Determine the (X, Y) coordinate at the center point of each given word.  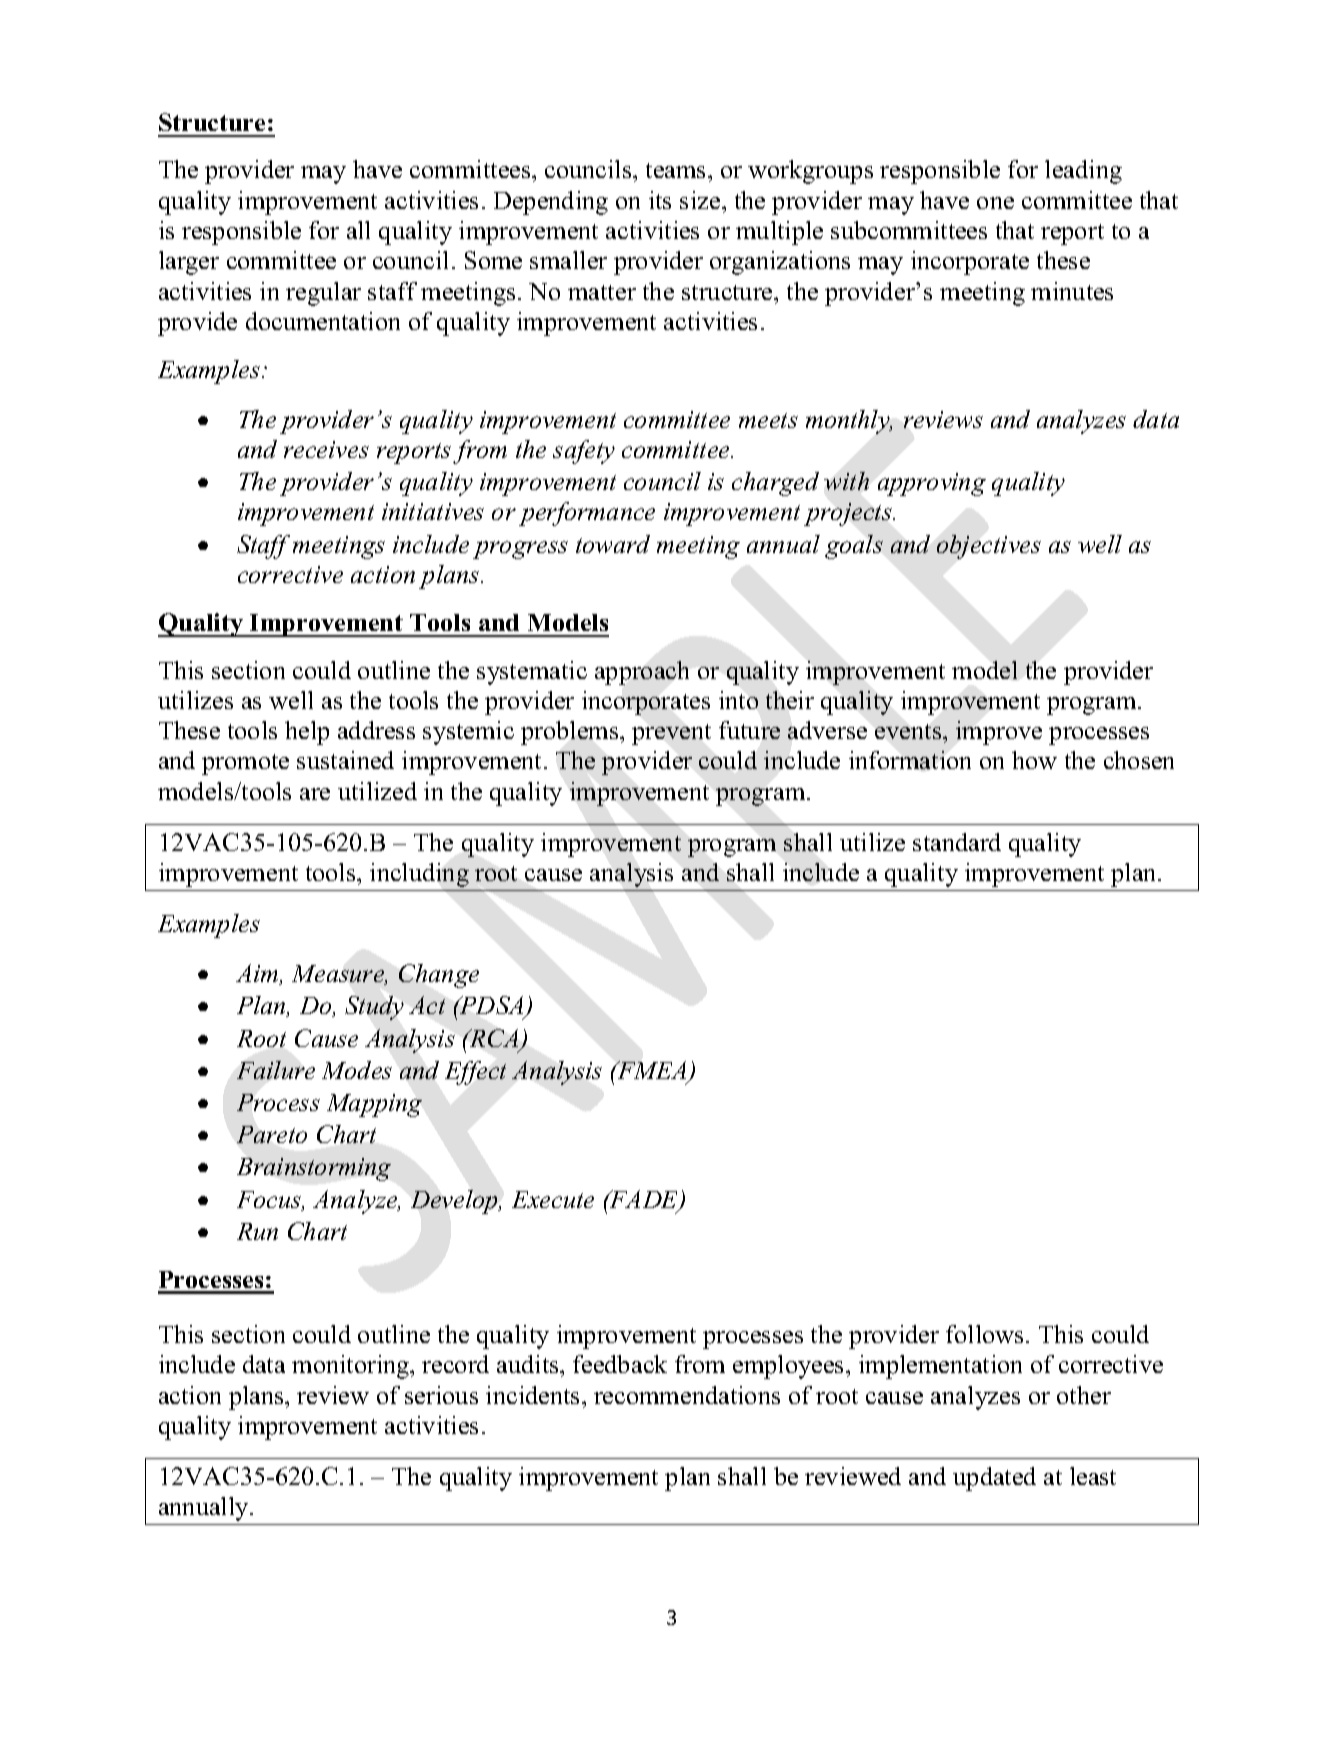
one (995, 203)
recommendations (687, 1395)
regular (323, 294)
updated (994, 1479)
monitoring (352, 1367)
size (701, 200)
